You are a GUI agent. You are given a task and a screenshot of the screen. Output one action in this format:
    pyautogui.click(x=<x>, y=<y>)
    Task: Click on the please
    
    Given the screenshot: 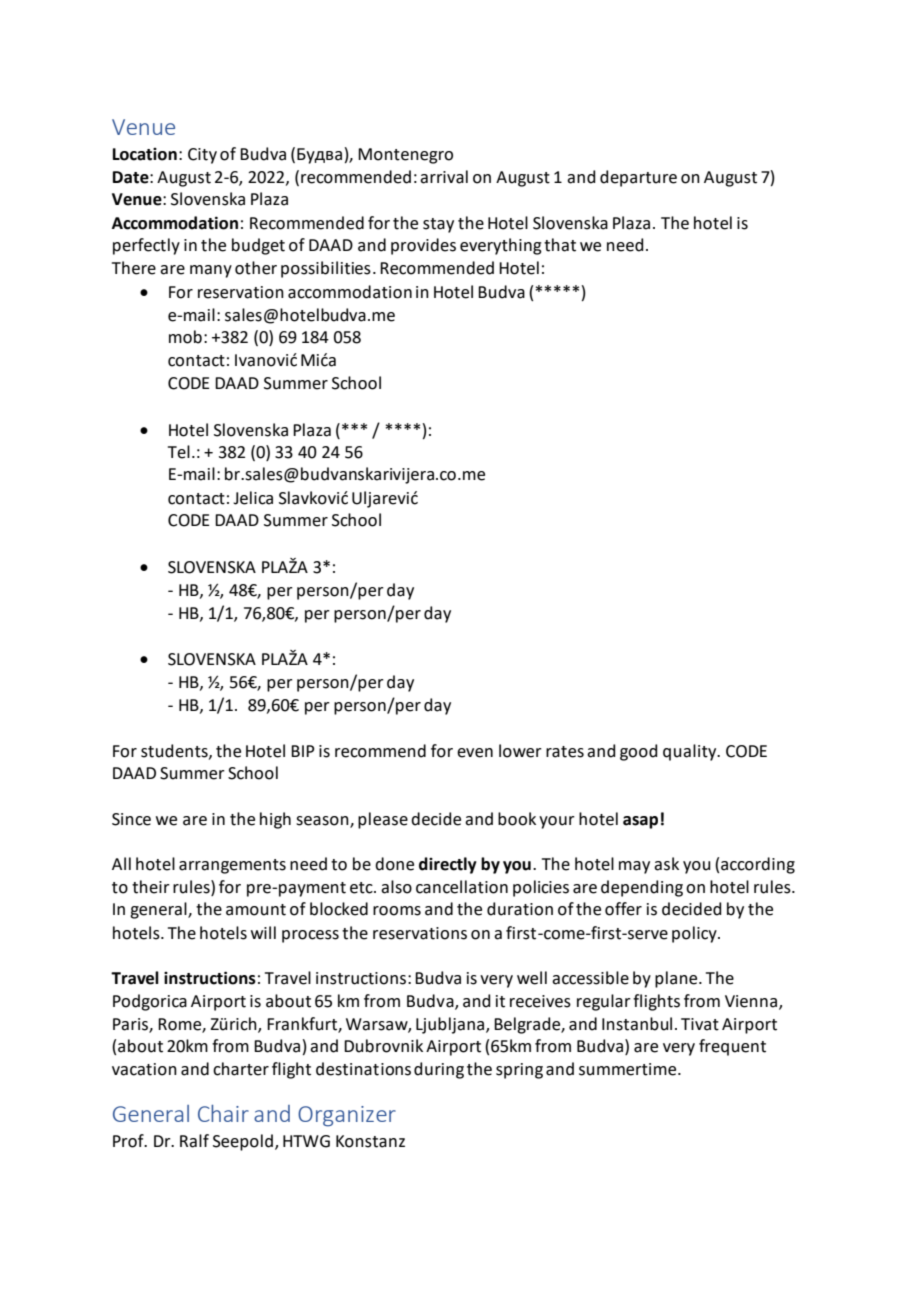 What is the action you would take?
    pyautogui.click(x=383, y=820)
